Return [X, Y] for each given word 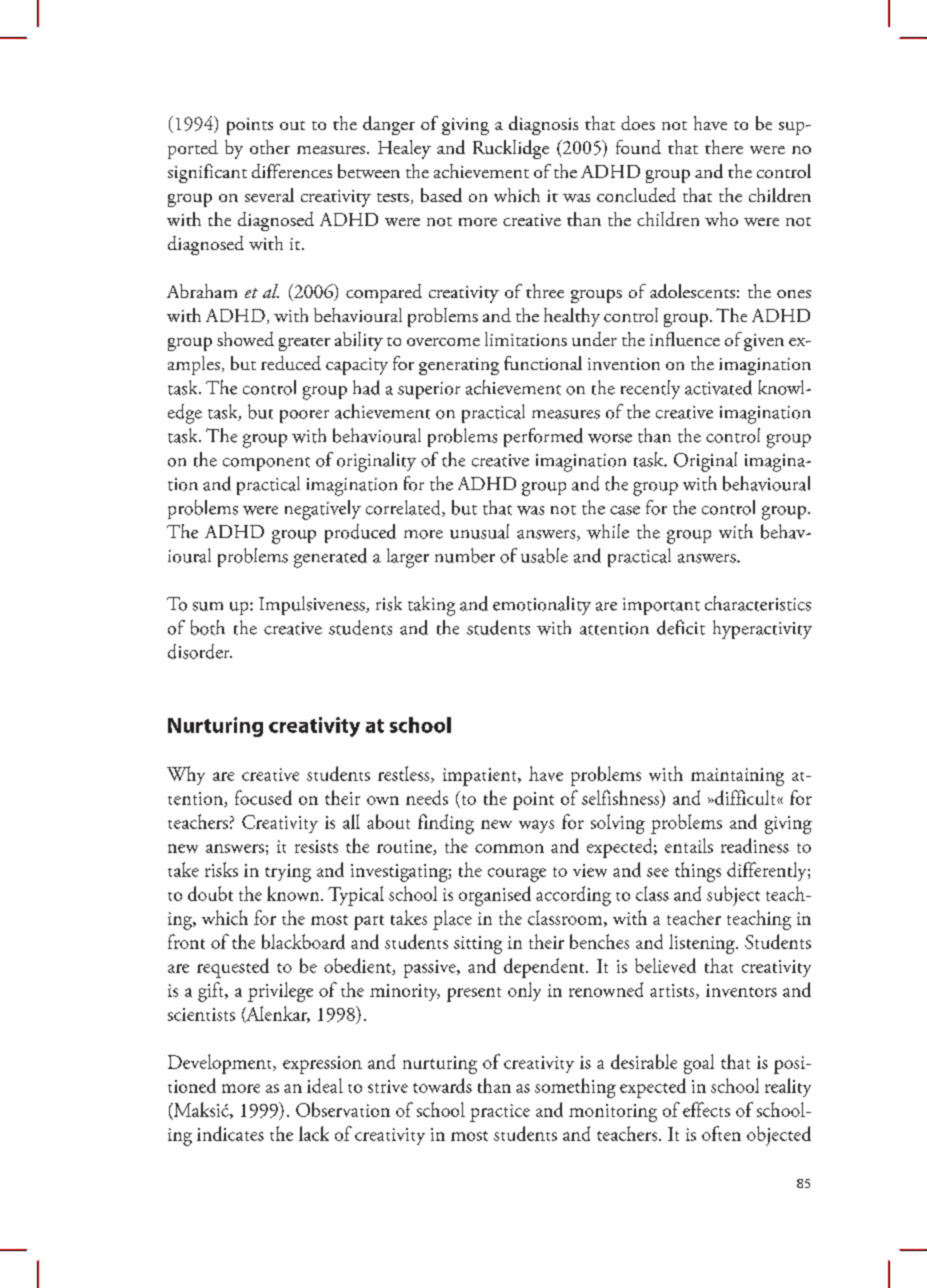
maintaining [737, 777]
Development [221, 1064]
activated [718, 387]
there [724, 147]
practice [500, 1113]
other [270, 147]
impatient [481, 777]
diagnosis [543, 125]
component [266, 464]
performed [543, 437]
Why [186, 775]
